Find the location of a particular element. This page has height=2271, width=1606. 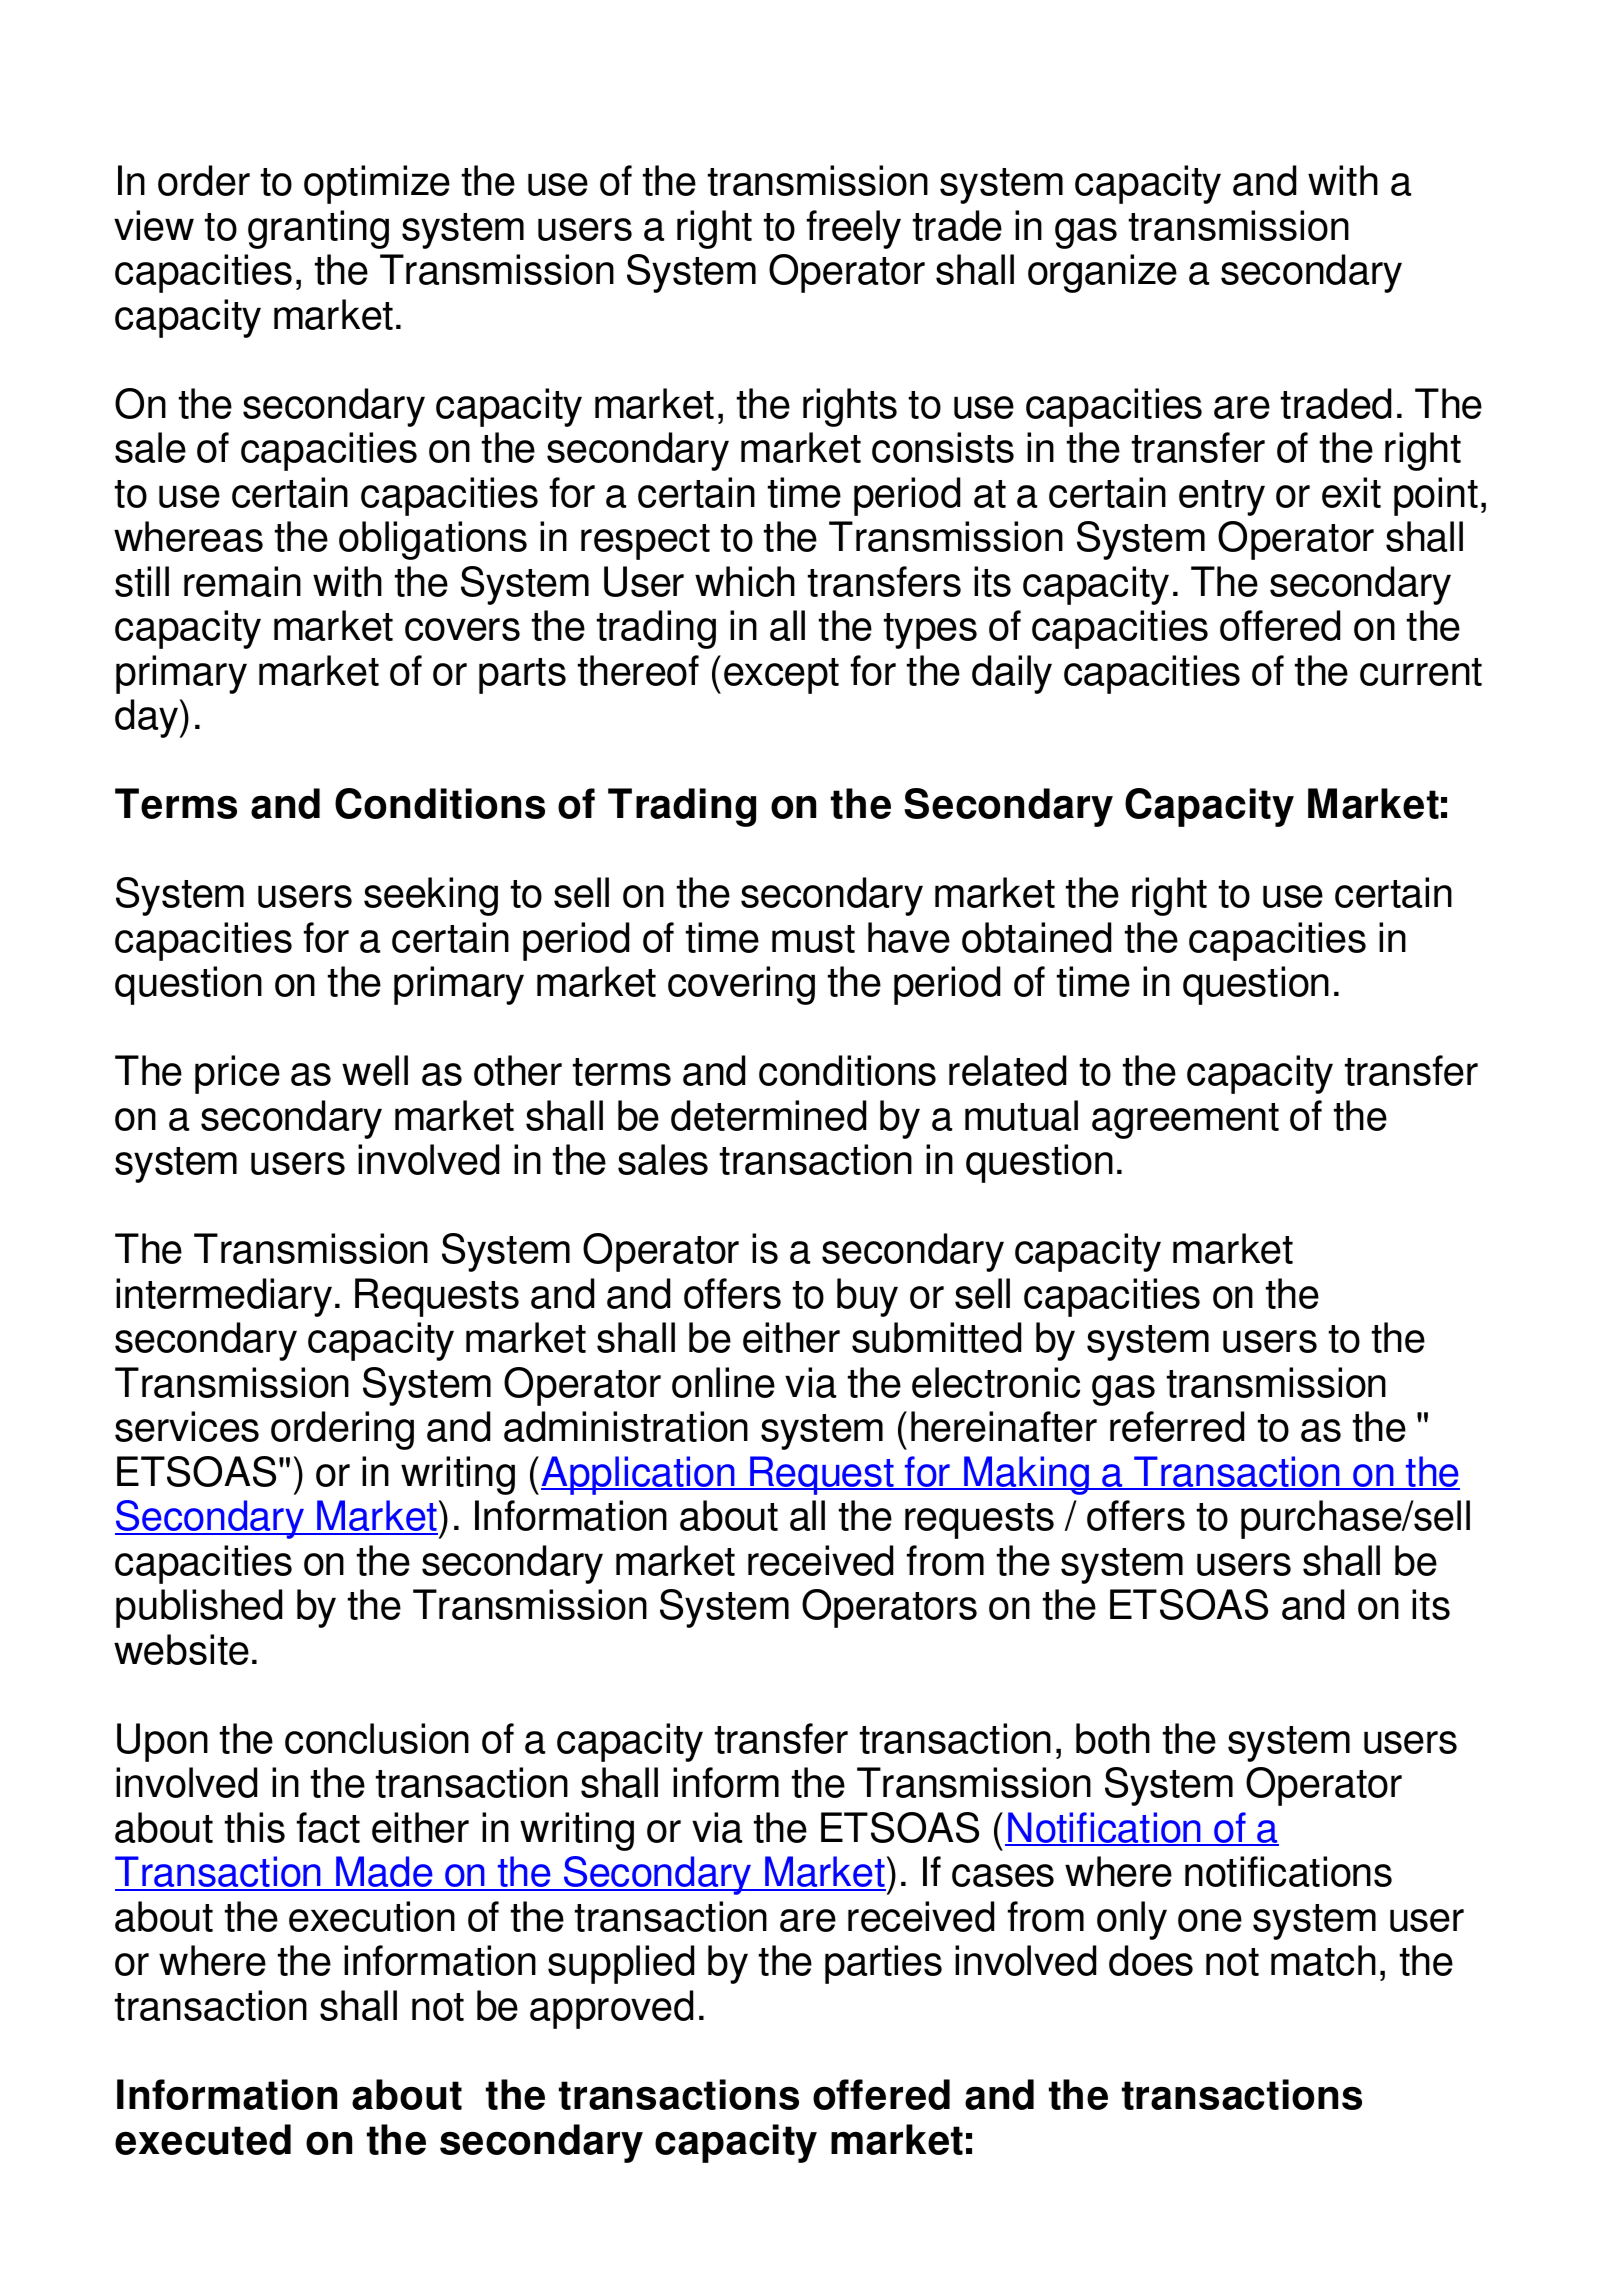

obtained is located at coordinates (1036, 937).
